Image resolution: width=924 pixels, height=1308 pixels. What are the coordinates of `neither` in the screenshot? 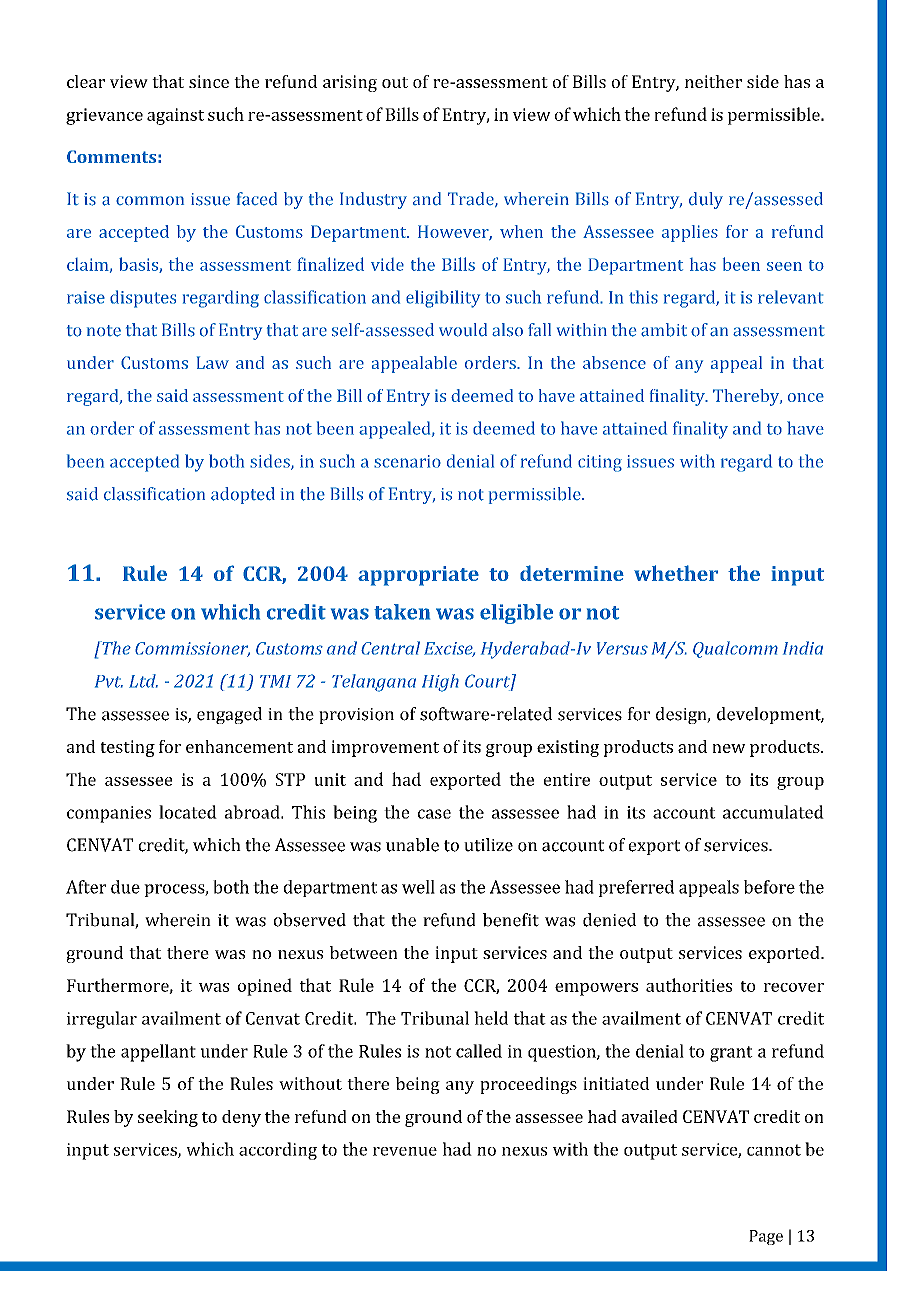 It's located at (713, 81).
